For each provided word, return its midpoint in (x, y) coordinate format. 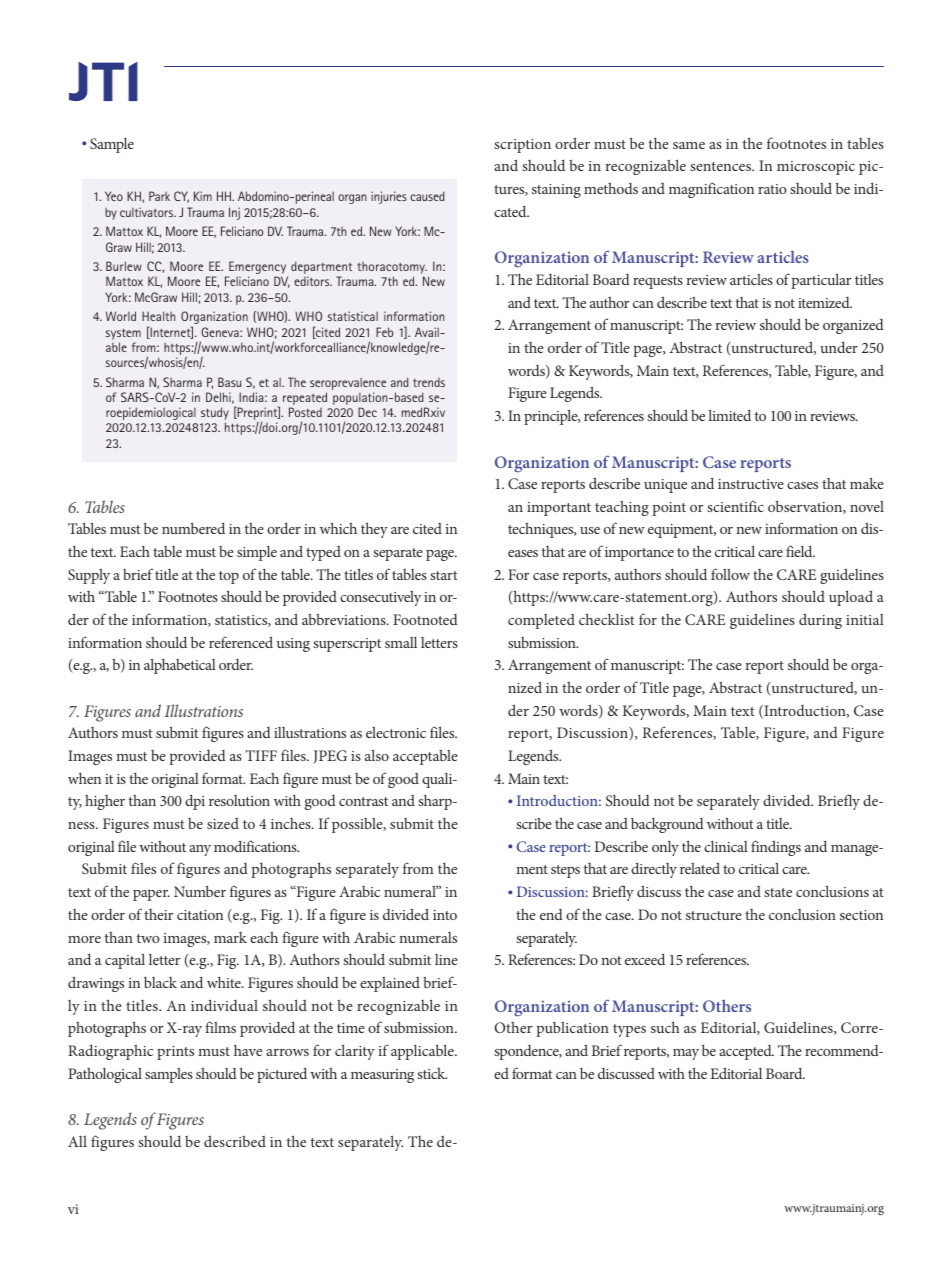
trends (429, 382)
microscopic (816, 168)
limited (729, 415)
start (444, 575)
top (229, 577)
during (820, 621)
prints (175, 1053)
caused (427, 196)
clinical (726, 846)
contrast (363, 801)
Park (159, 196)
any (200, 850)
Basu (229, 382)
